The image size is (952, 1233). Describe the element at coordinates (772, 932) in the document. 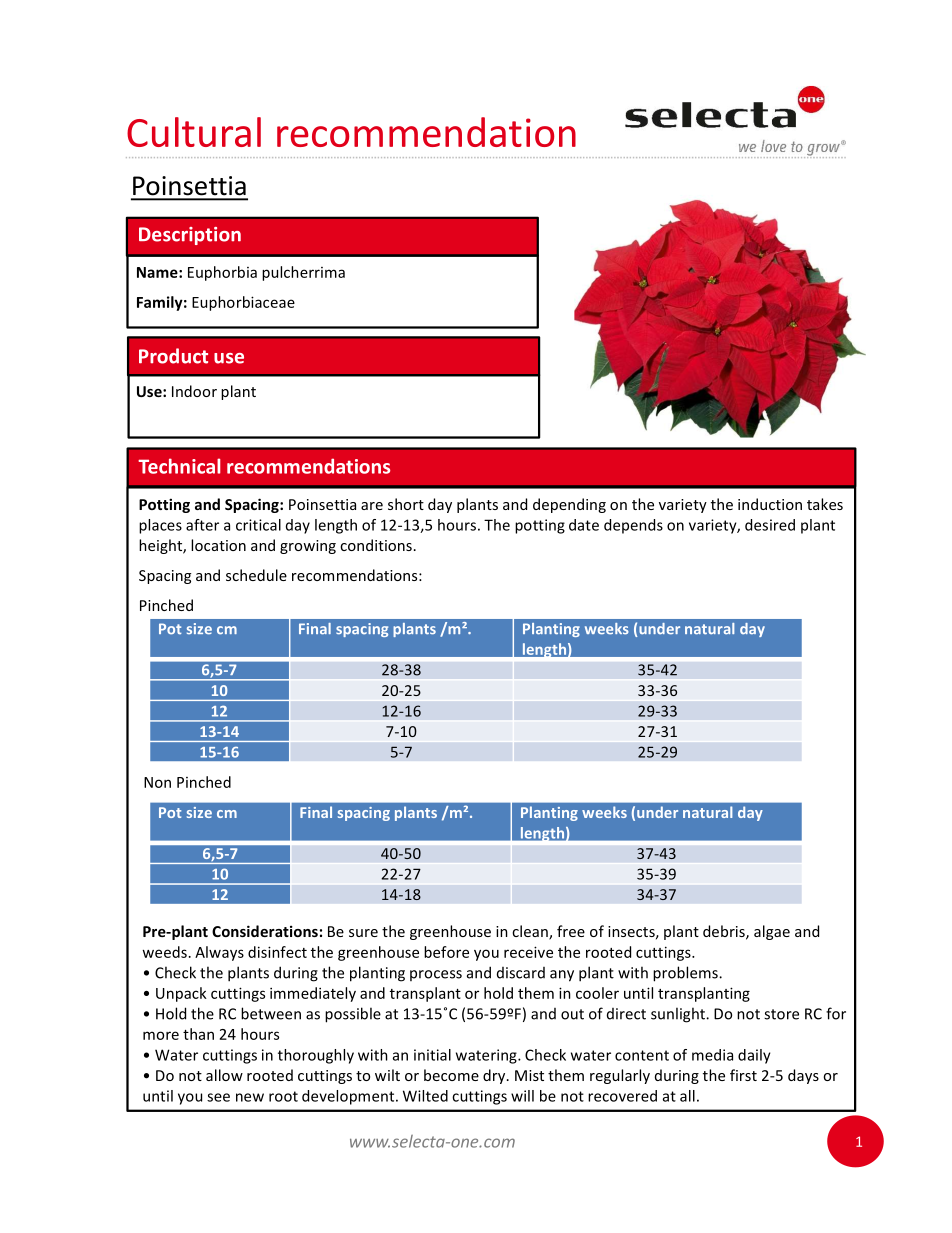

I see `algae` at that location.
